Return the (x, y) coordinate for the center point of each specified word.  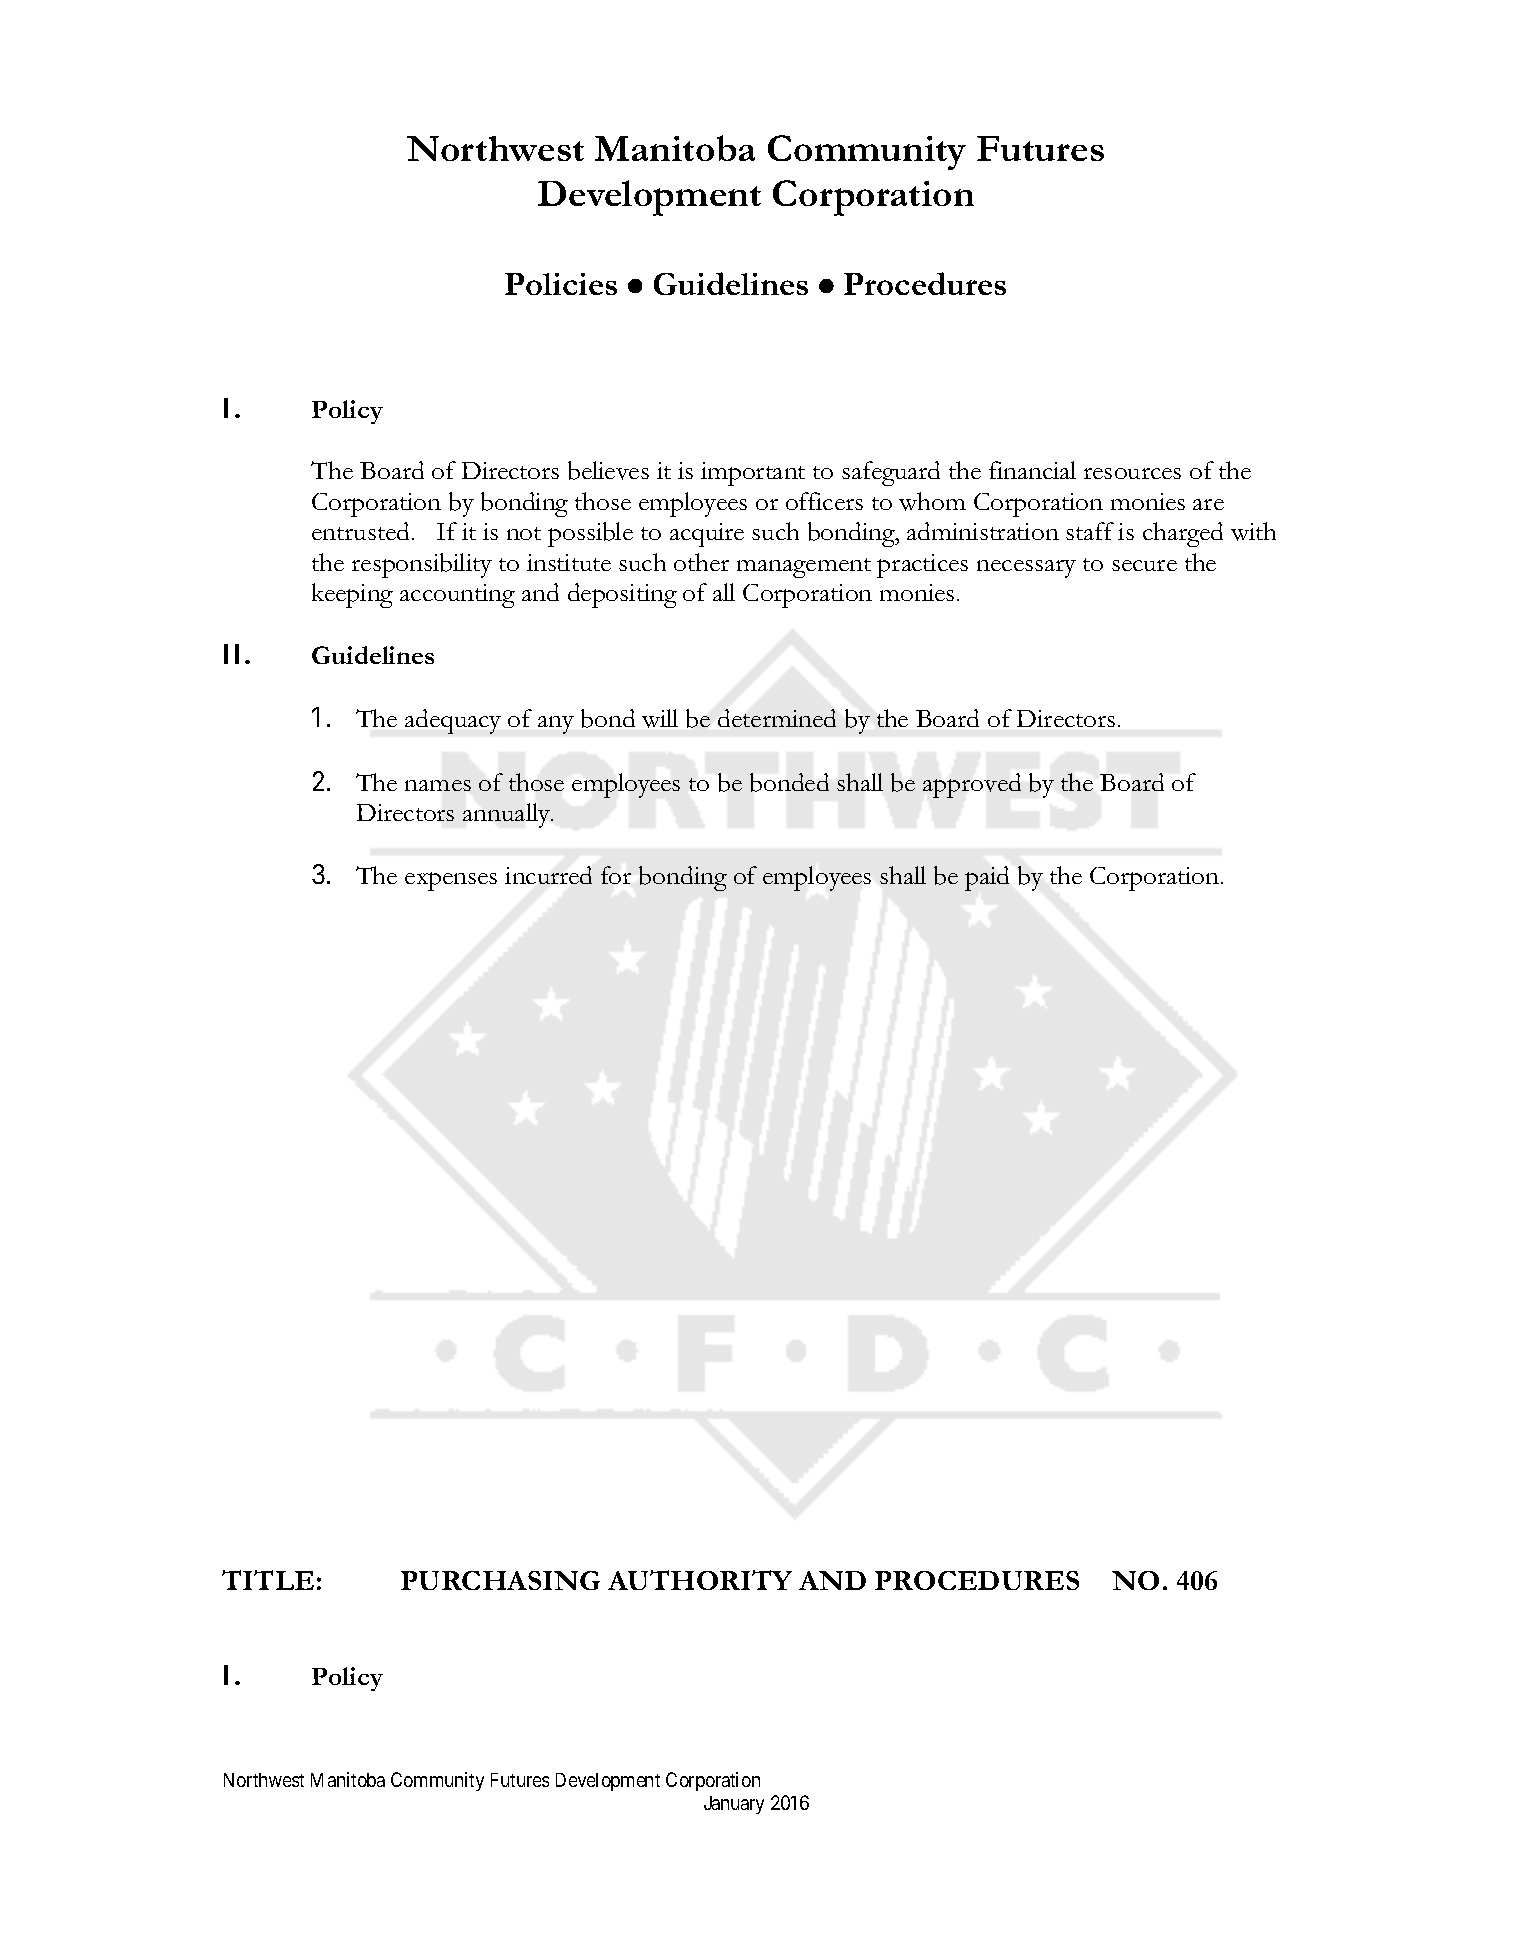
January (734, 1805)
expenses (451, 881)
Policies (561, 284)
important (753, 474)
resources (1132, 473)
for (616, 875)
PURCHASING (500, 1580)
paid (987, 878)
